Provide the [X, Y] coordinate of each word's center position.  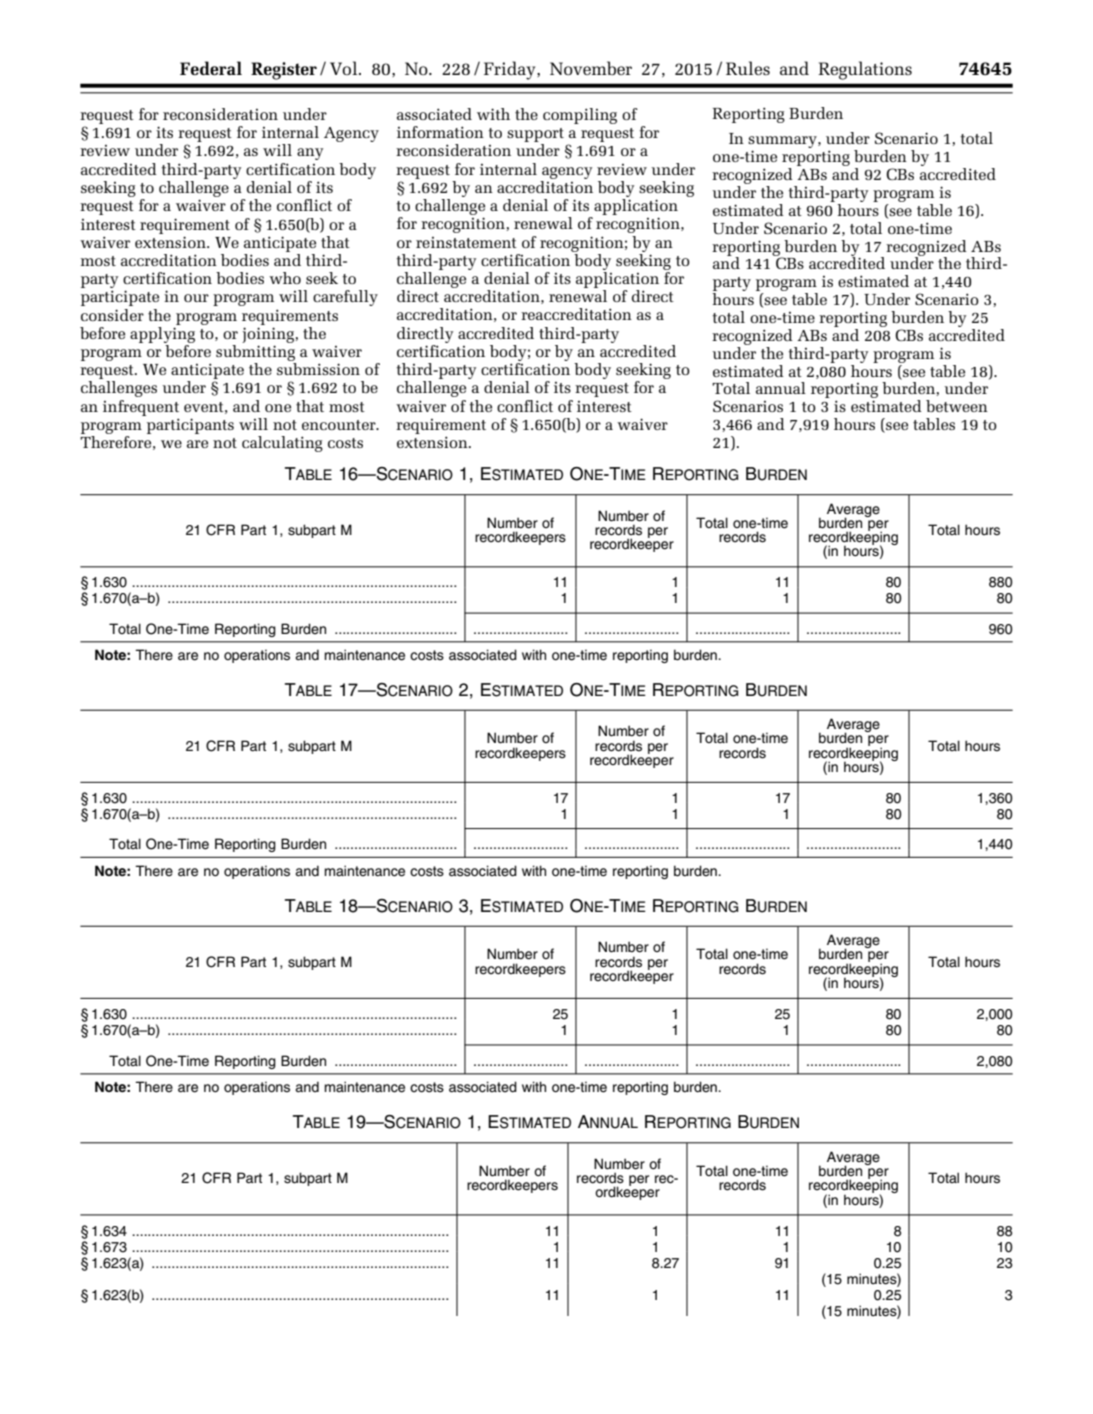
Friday [511, 70]
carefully [345, 298]
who [285, 278]
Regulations [865, 70]
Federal [211, 68]
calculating [282, 444]
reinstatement [466, 242]
